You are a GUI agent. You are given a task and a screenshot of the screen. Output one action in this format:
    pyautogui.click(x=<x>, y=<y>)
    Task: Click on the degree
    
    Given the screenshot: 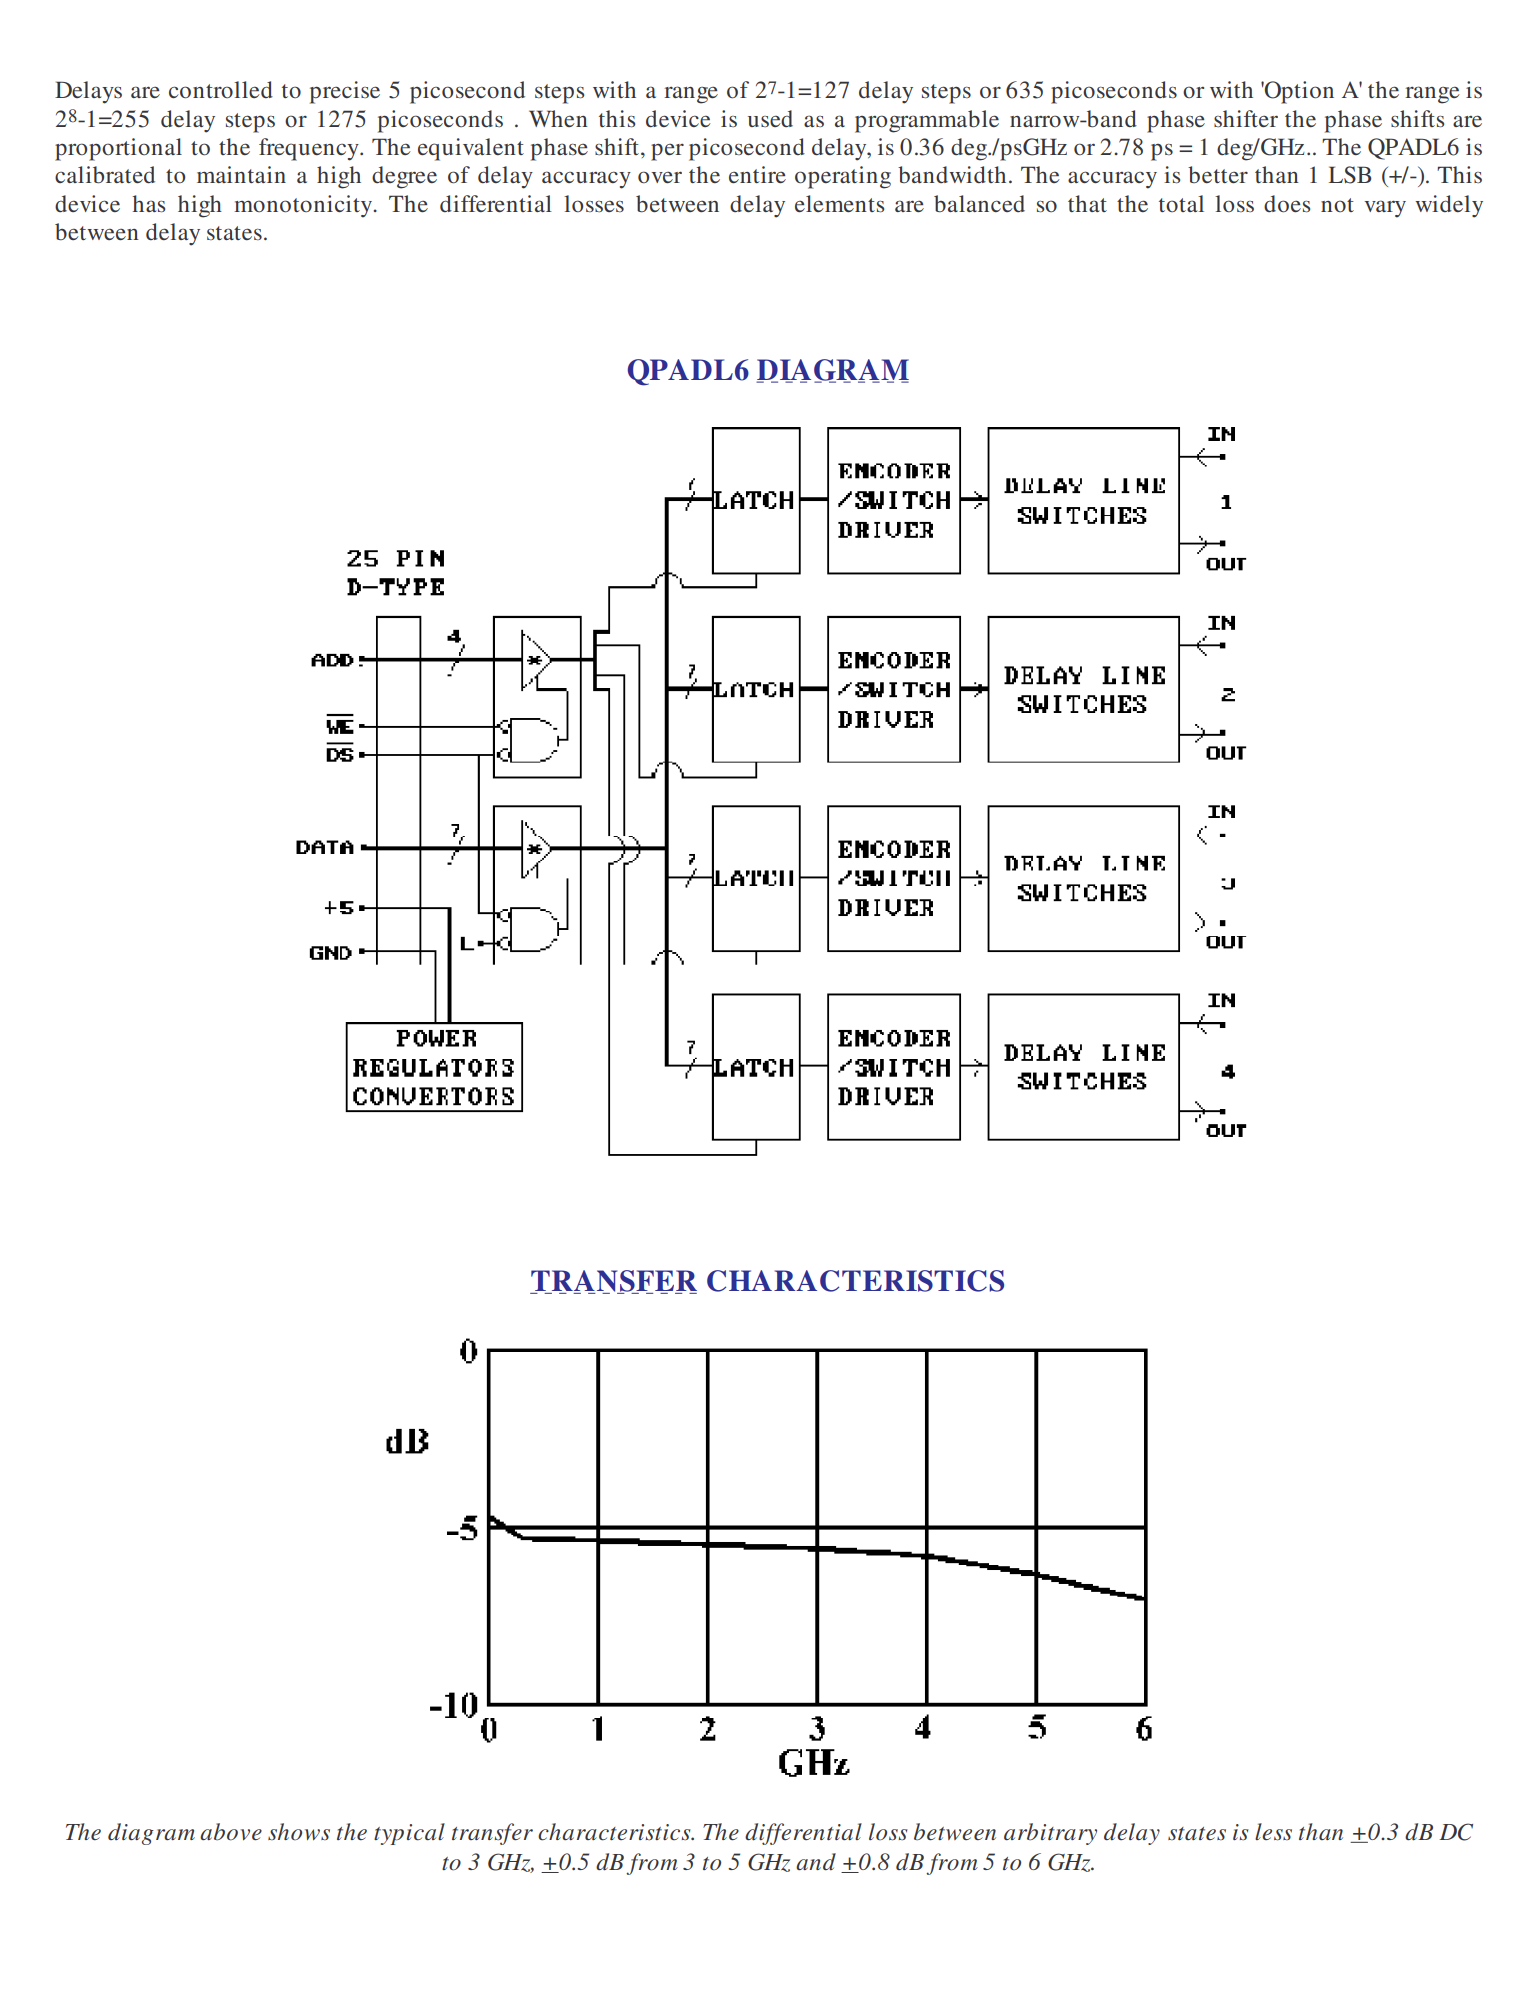 What is the action you would take?
    pyautogui.click(x=404, y=177)
